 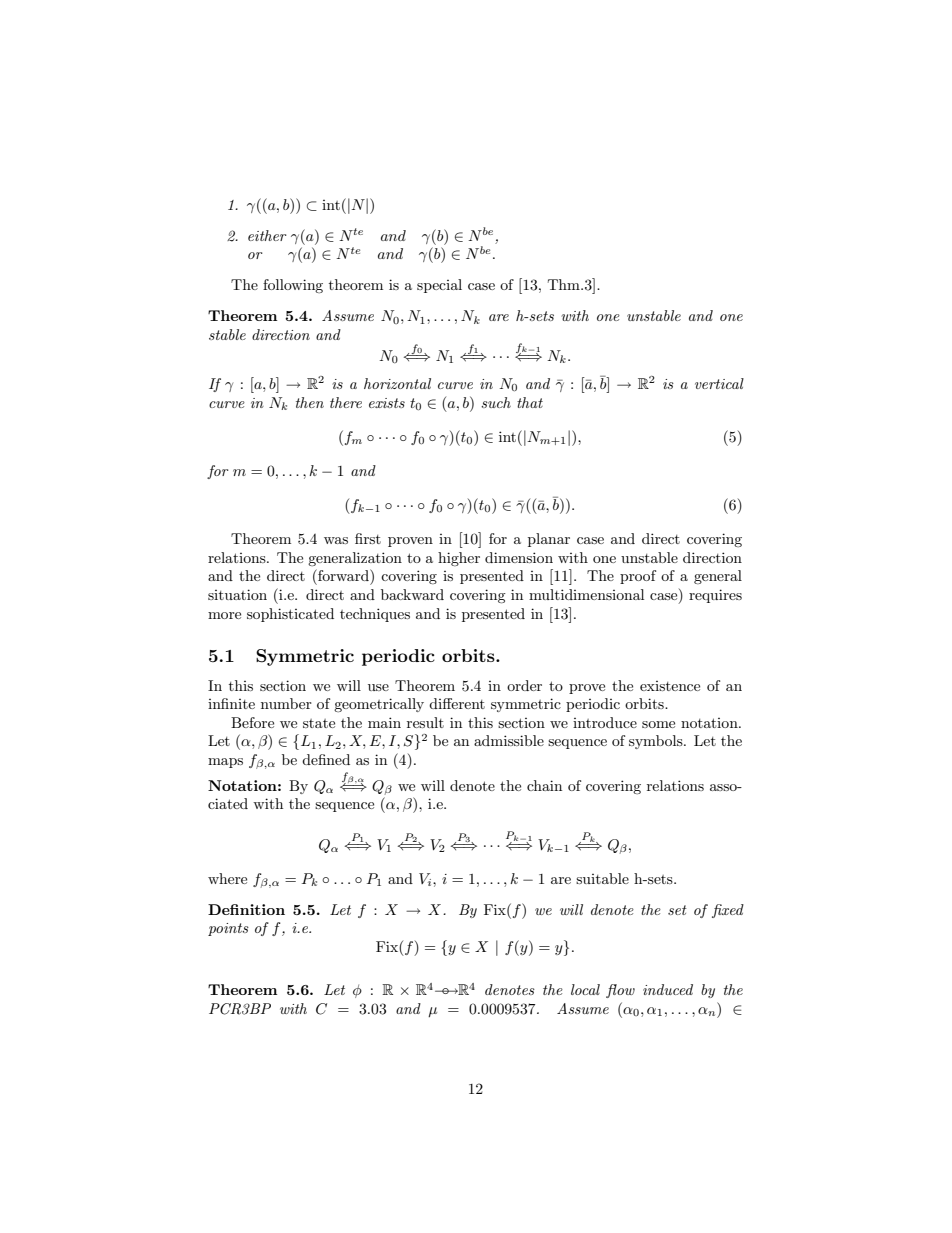 I want to click on vertical, so click(x=719, y=383).
